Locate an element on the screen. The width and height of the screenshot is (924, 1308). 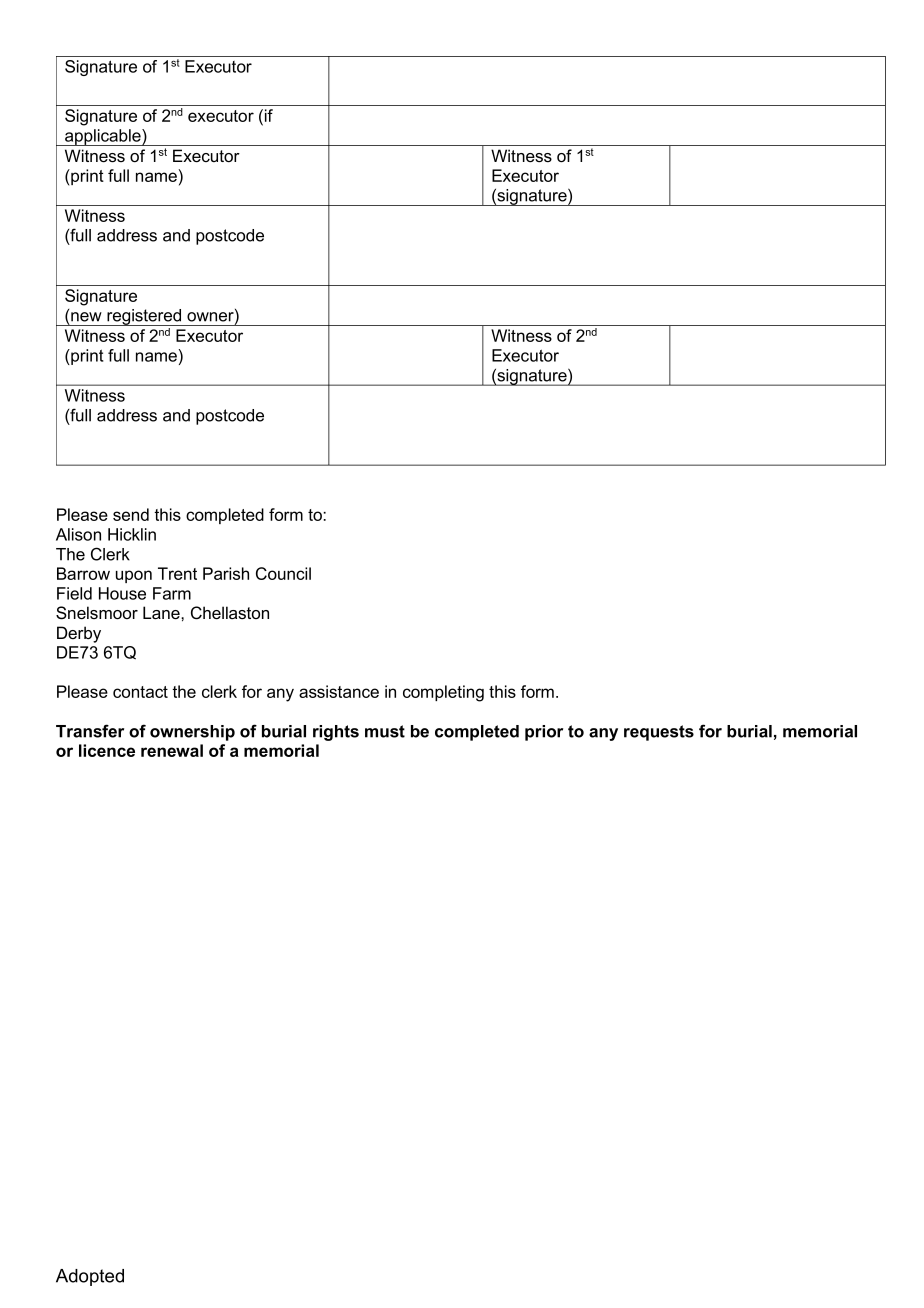
Parish is located at coordinates (226, 573).
